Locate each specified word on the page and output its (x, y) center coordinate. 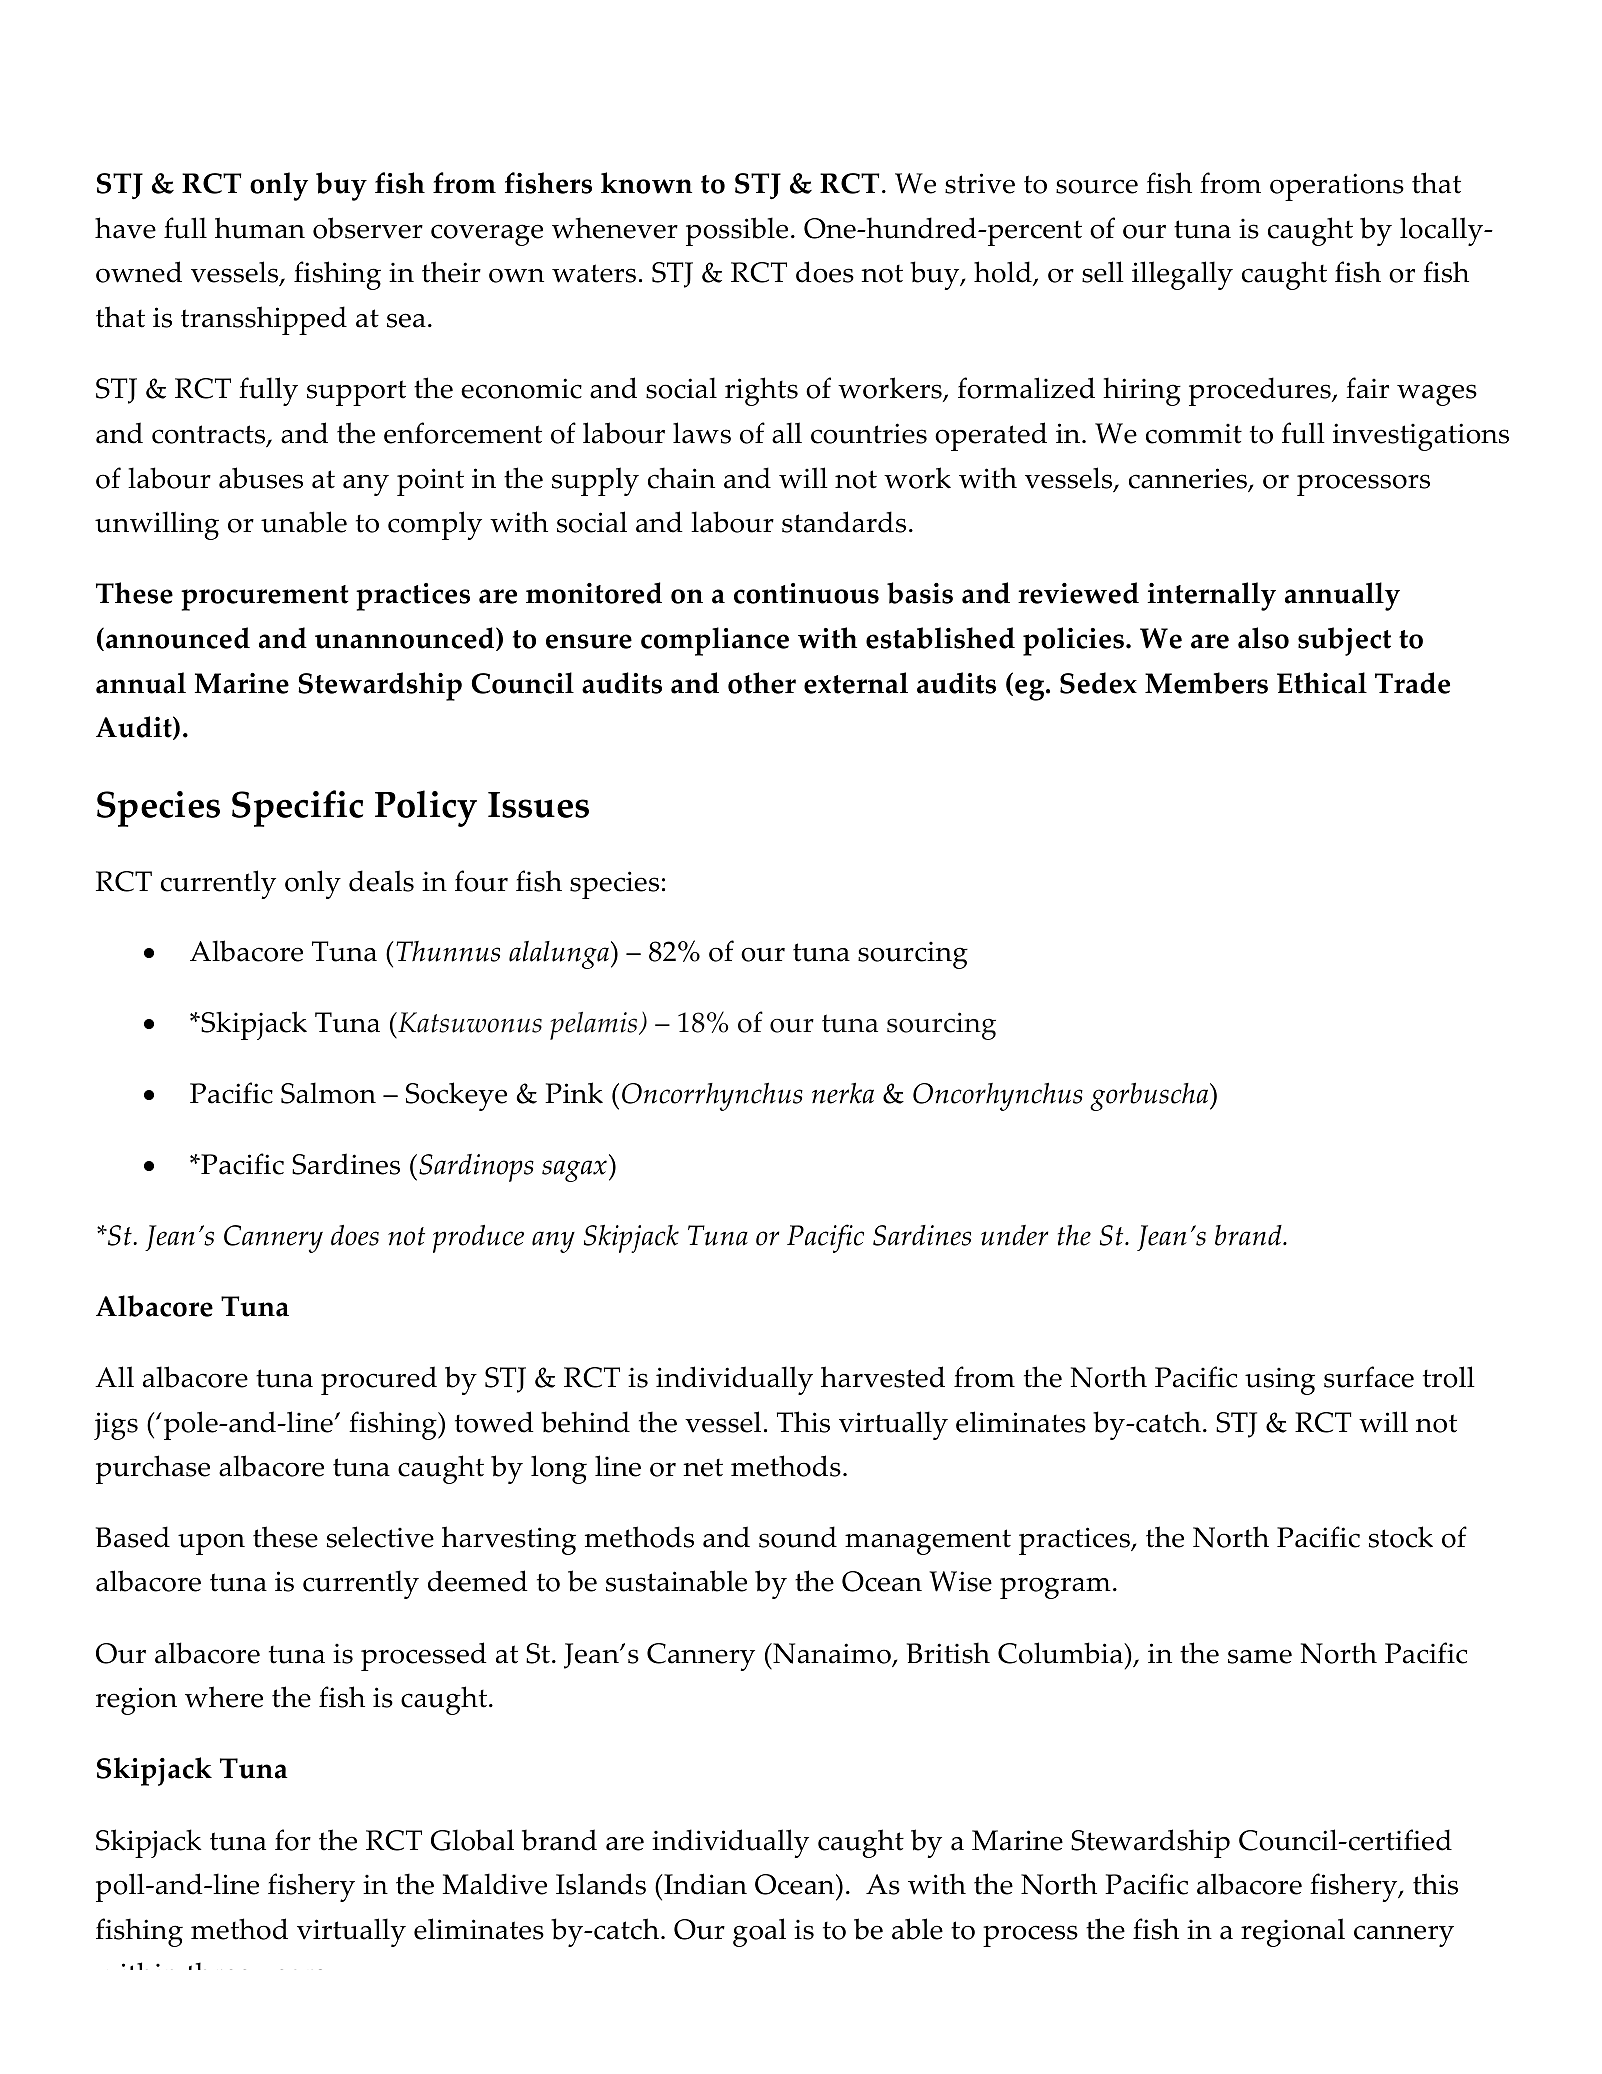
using (1280, 1381)
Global (472, 1840)
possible (737, 231)
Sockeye (456, 1096)
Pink (574, 1093)
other (762, 683)
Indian (704, 1884)
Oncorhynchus (998, 1096)
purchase (153, 1469)
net (703, 1467)
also (1263, 638)
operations (1337, 187)
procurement (264, 598)
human (260, 228)
